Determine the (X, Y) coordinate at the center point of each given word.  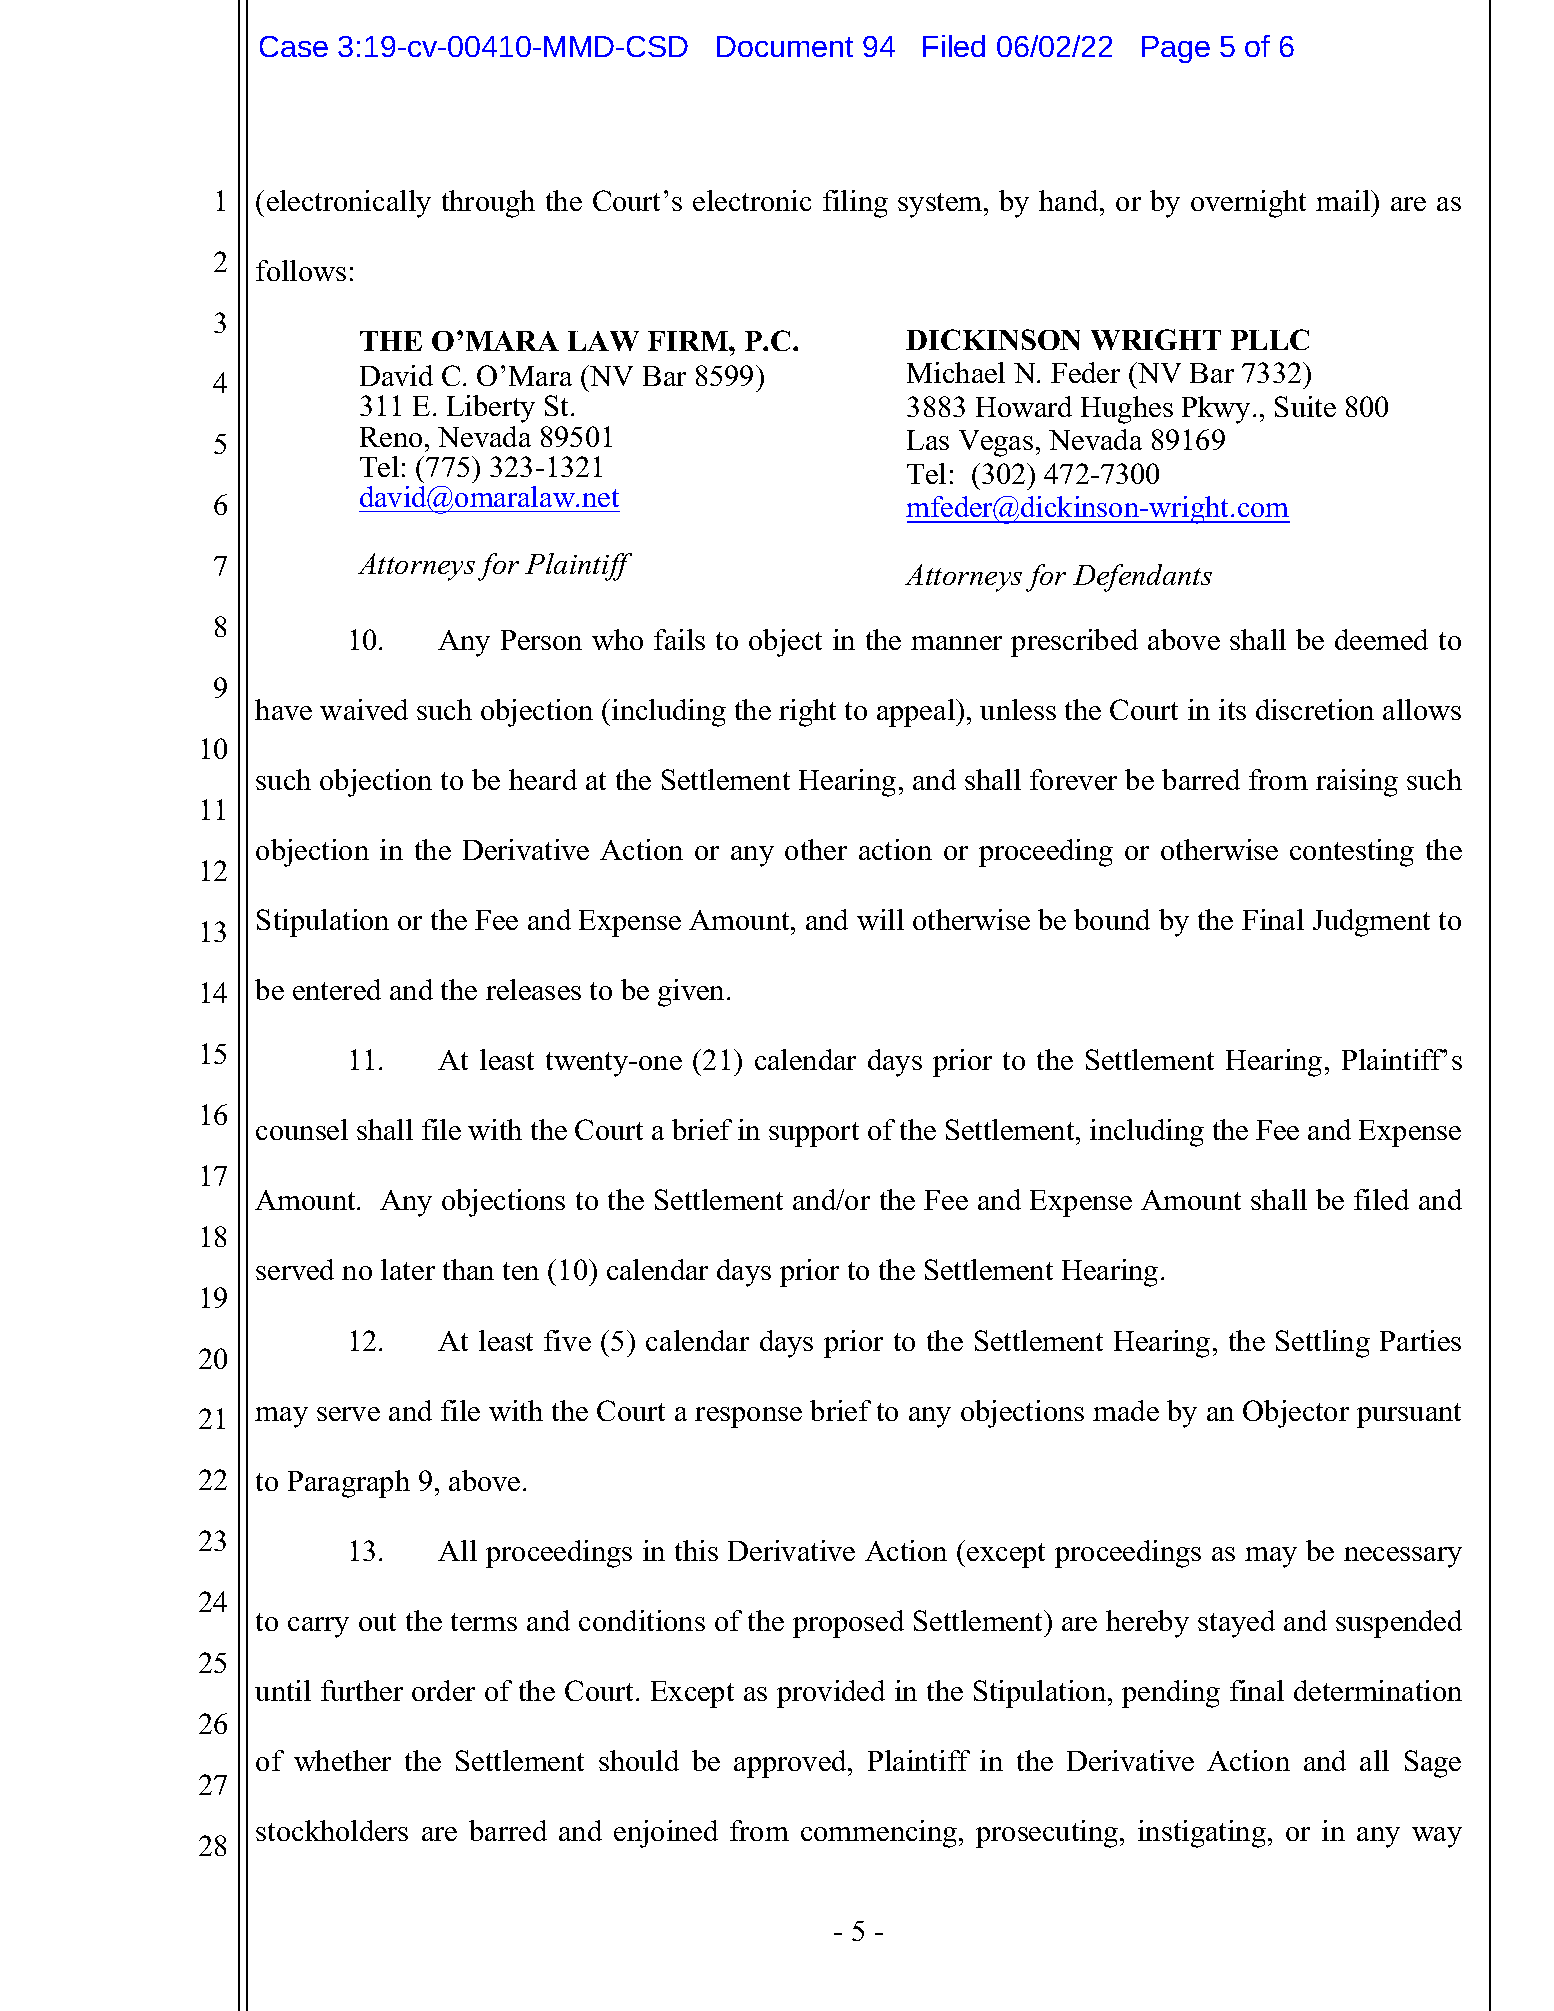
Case (294, 46)
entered (337, 989)
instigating (1202, 1834)
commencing (880, 1834)
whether (342, 1760)
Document (785, 46)
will (880, 919)
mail (1344, 200)
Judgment (1371, 923)
